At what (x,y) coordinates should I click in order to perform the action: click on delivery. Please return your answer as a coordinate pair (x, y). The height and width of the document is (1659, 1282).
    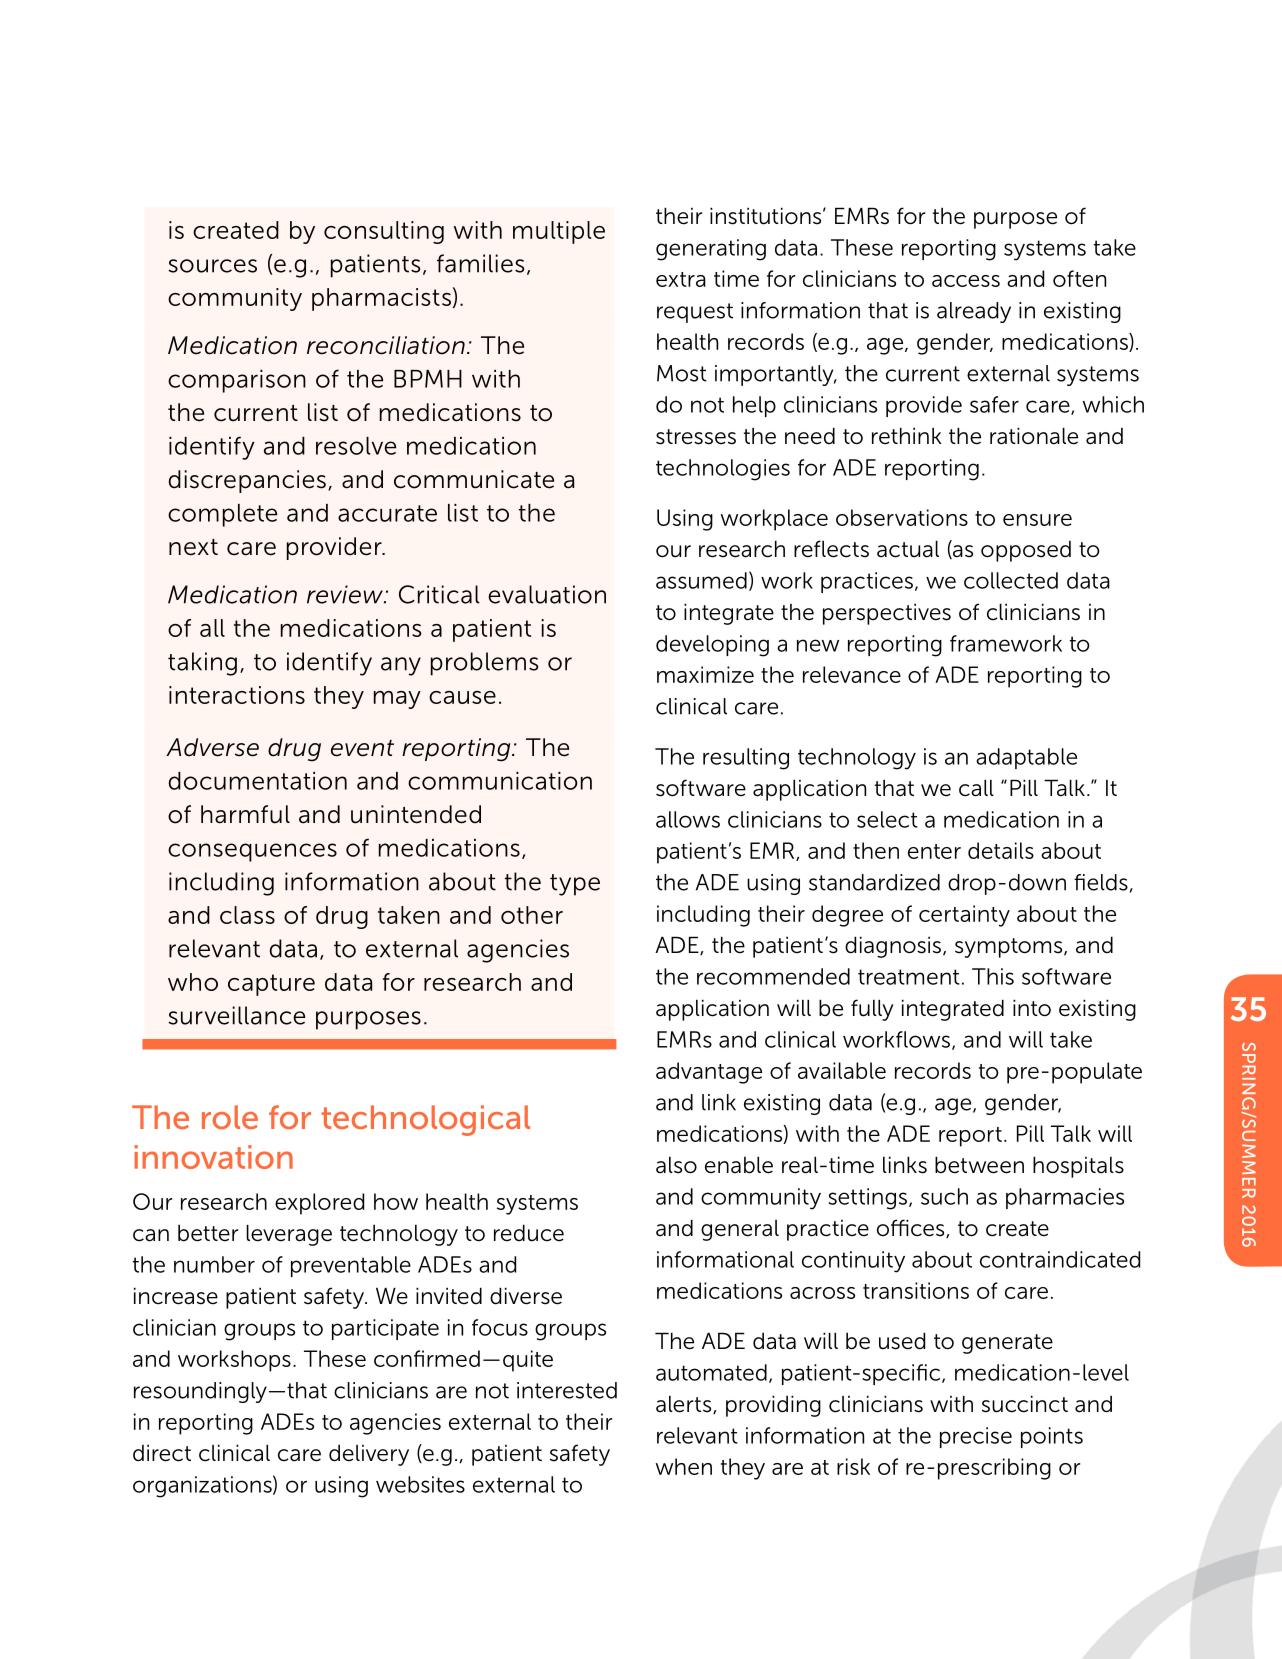
    Looking at the image, I should click on (369, 1455).
